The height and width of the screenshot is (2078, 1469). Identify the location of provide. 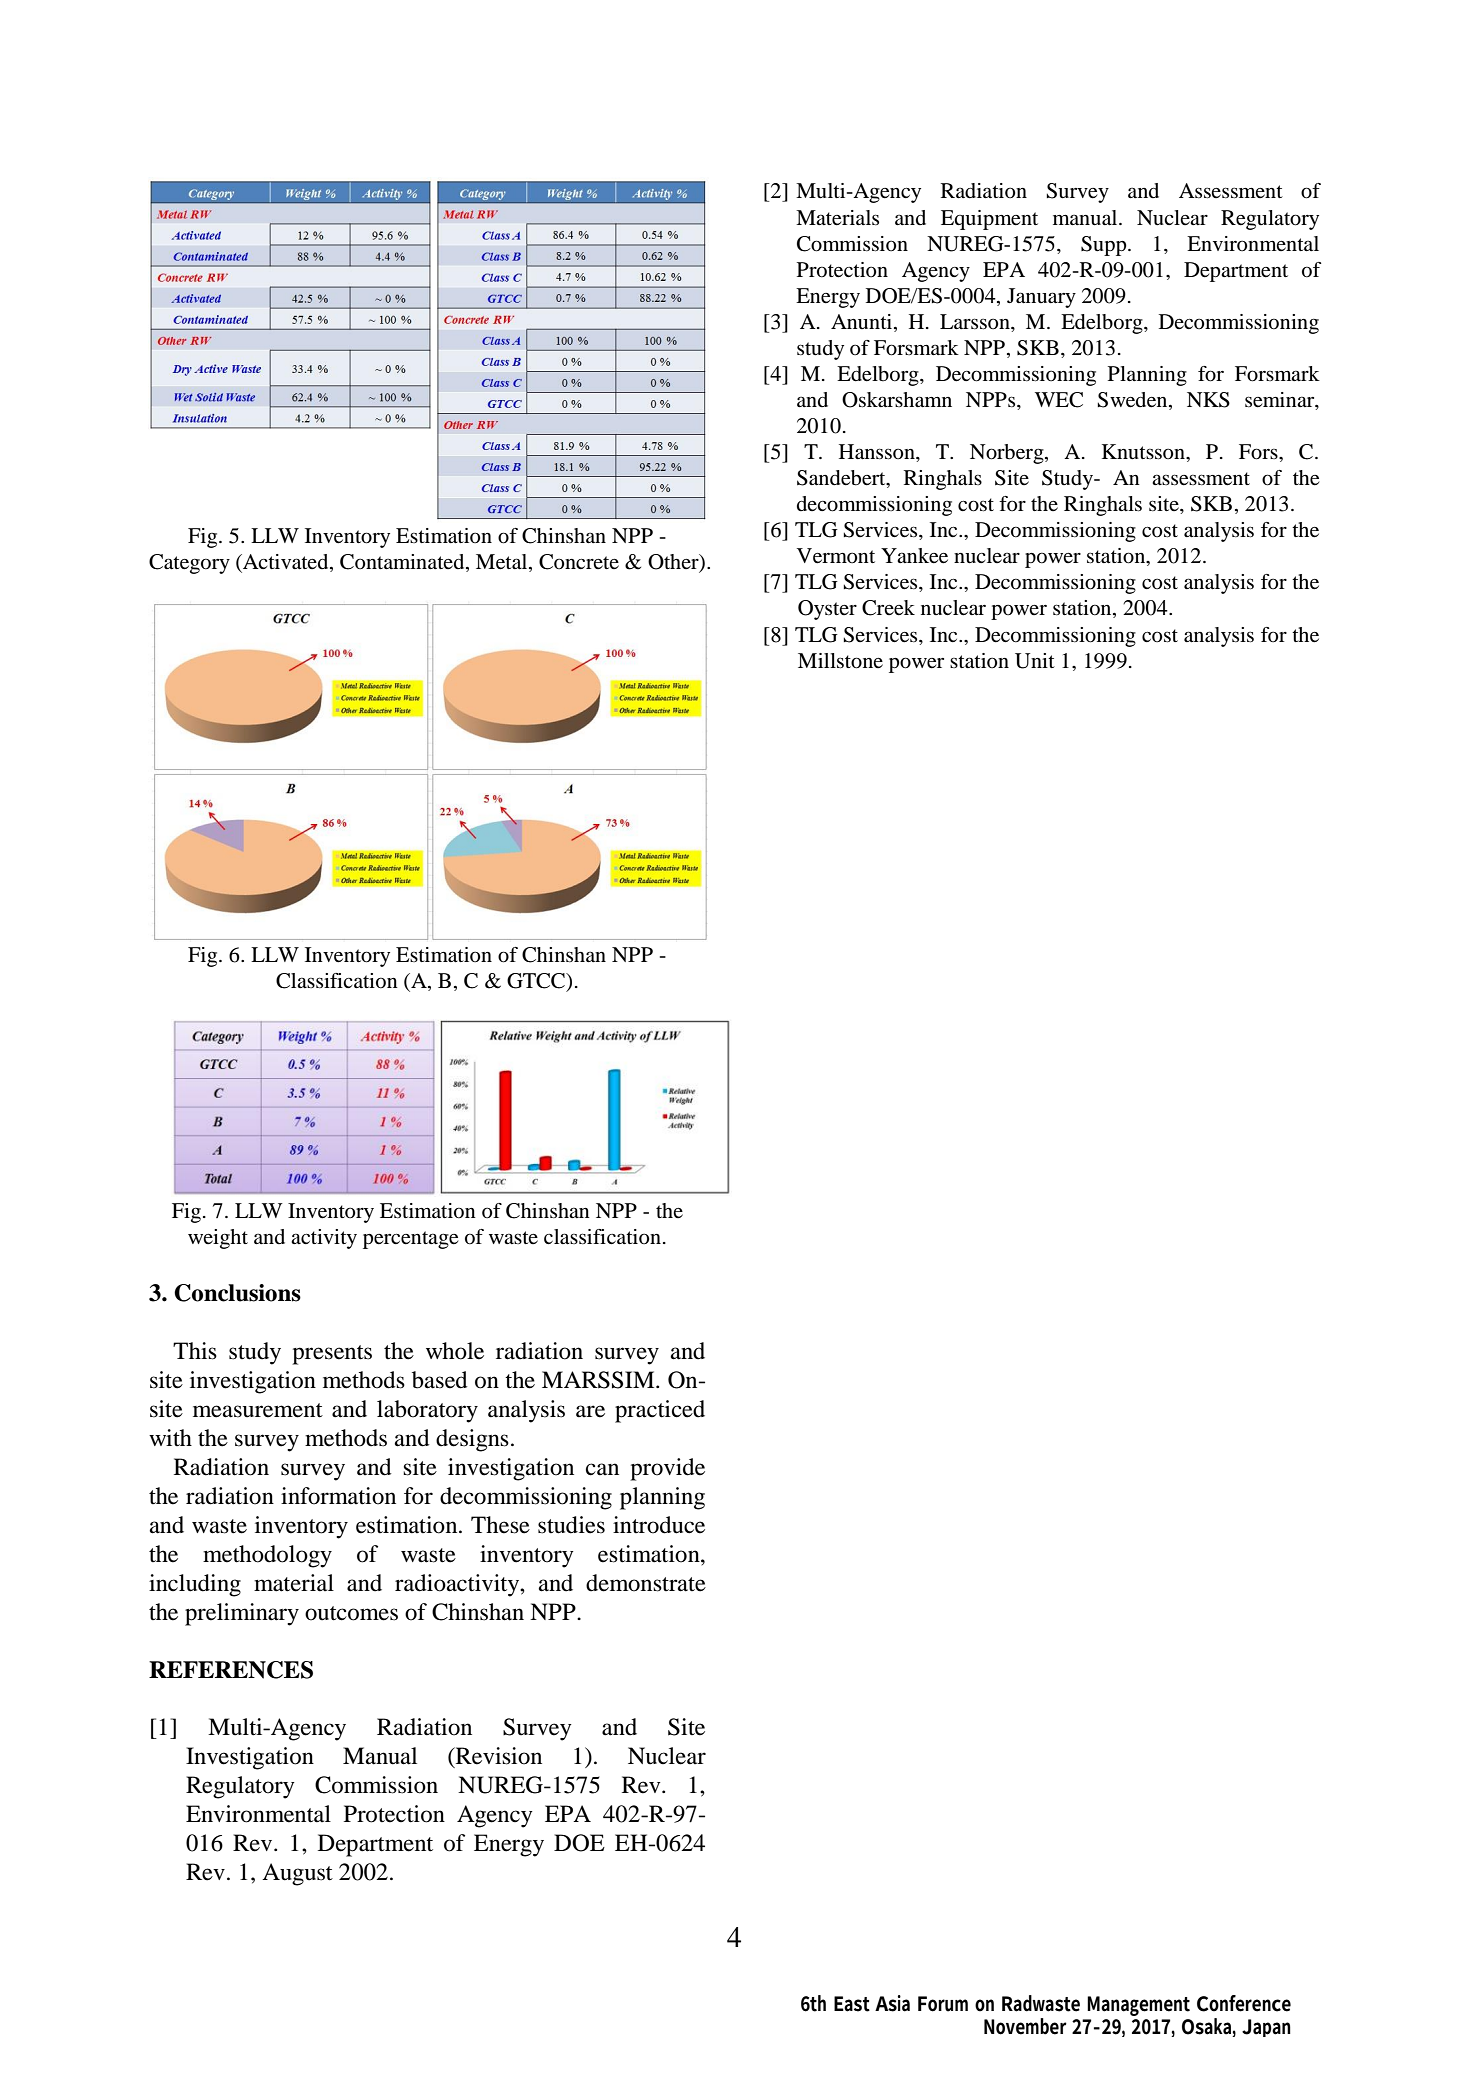
(667, 1469).
